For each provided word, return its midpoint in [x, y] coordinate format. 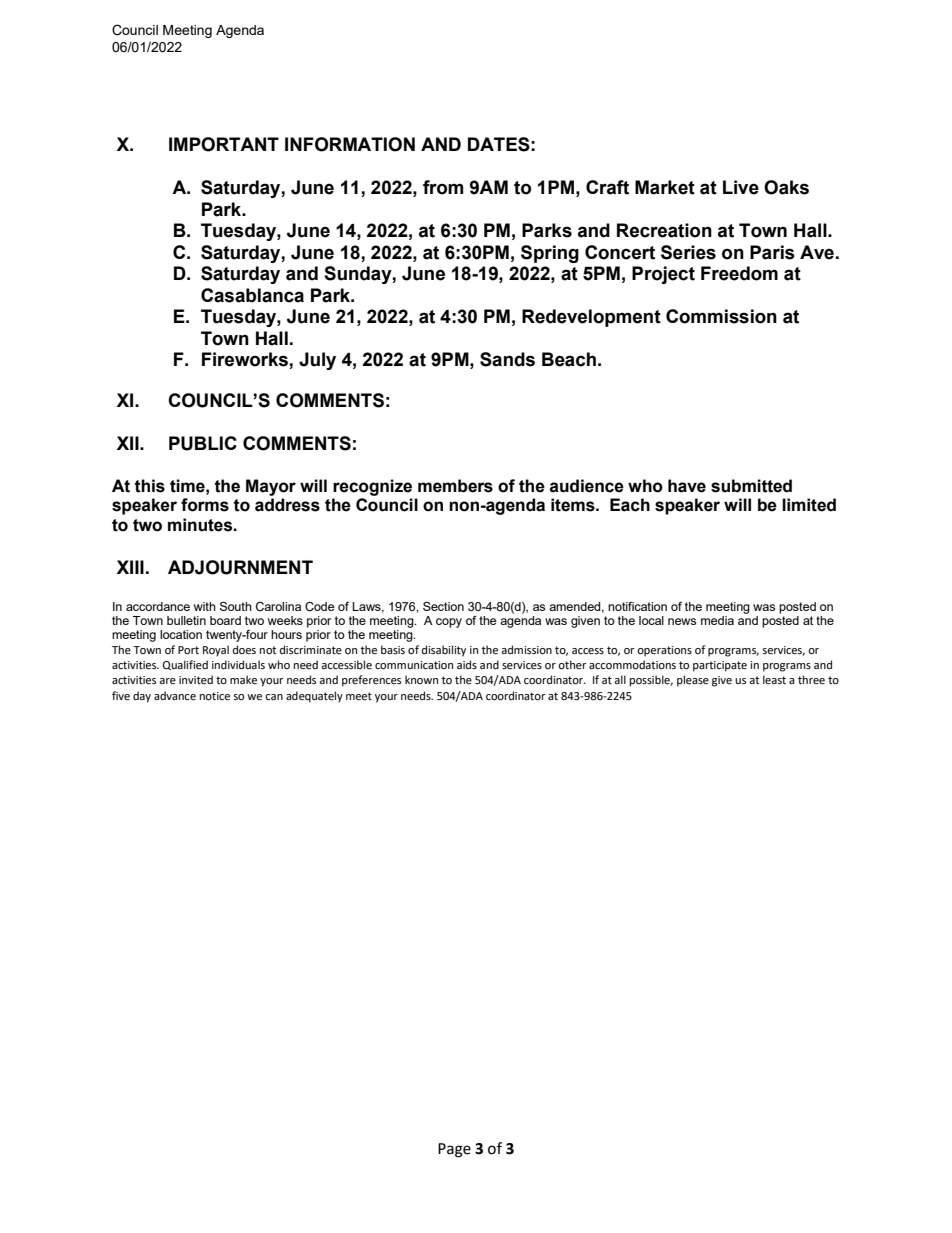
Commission [721, 316]
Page [454, 1150]
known [421, 679]
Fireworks [246, 360]
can [274, 697]
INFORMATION [350, 144]
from [443, 187]
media [717, 620]
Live [741, 187]
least [774, 680]
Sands [507, 359]
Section [443, 606]
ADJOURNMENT [240, 567]
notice [215, 696]
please [693, 681]
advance [175, 696]
